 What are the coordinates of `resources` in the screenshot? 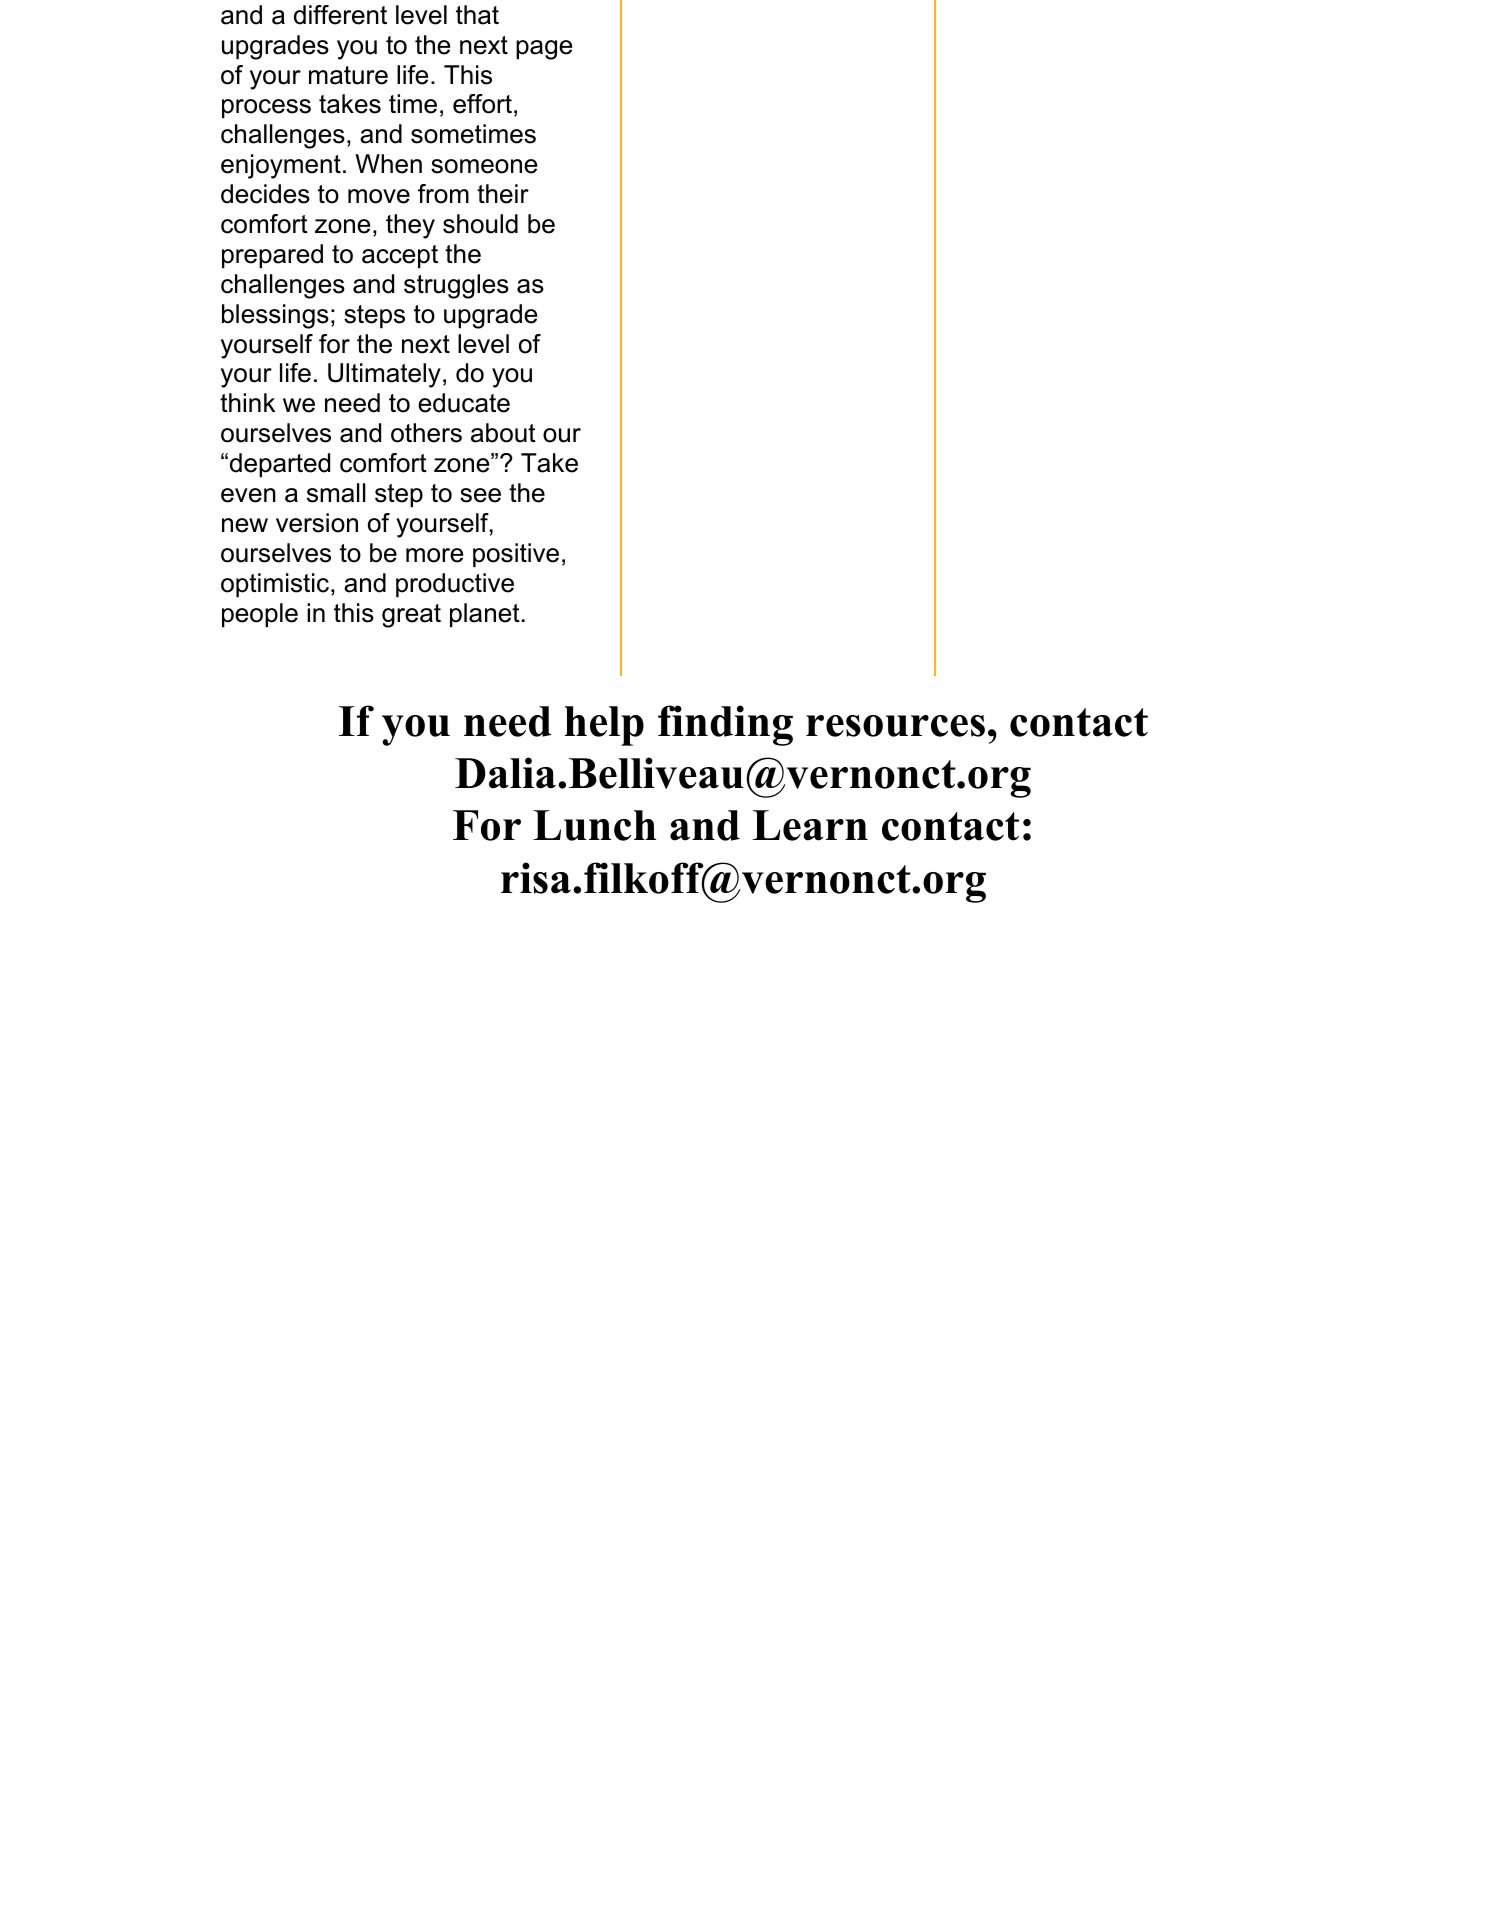 It's located at (895, 726).
